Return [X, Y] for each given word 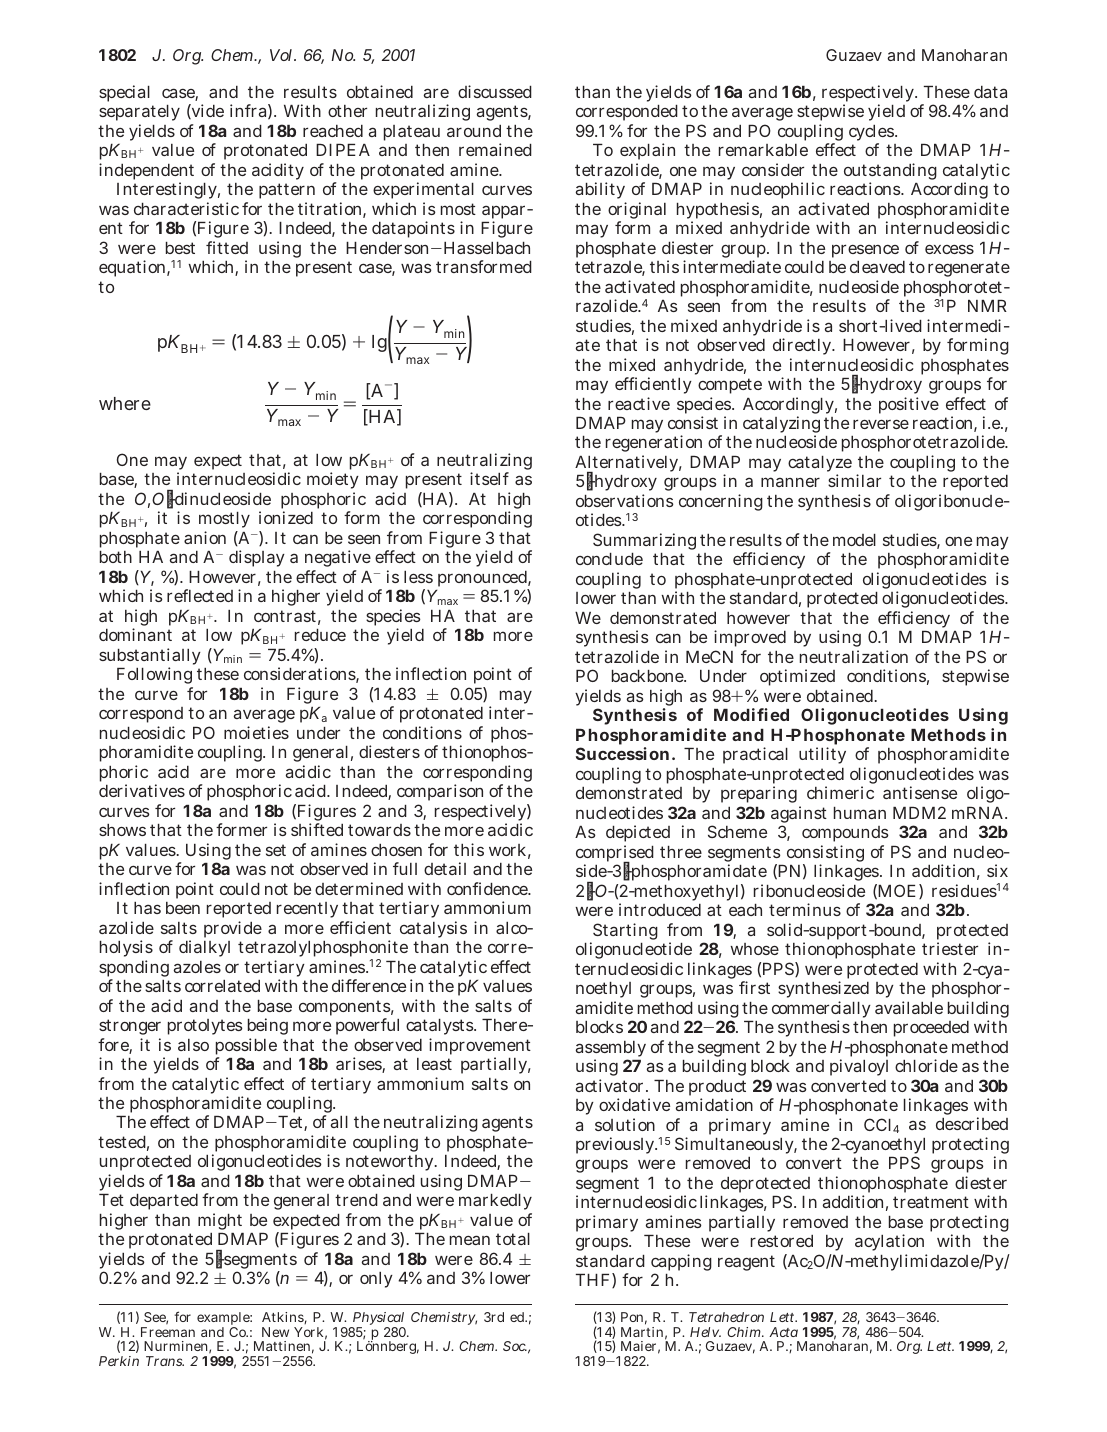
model [854, 540]
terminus [805, 909]
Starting [624, 933]
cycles [871, 134]
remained [495, 149]
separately [139, 113]
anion [205, 537]
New [275, 1332]
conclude [609, 559]
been [183, 908]
